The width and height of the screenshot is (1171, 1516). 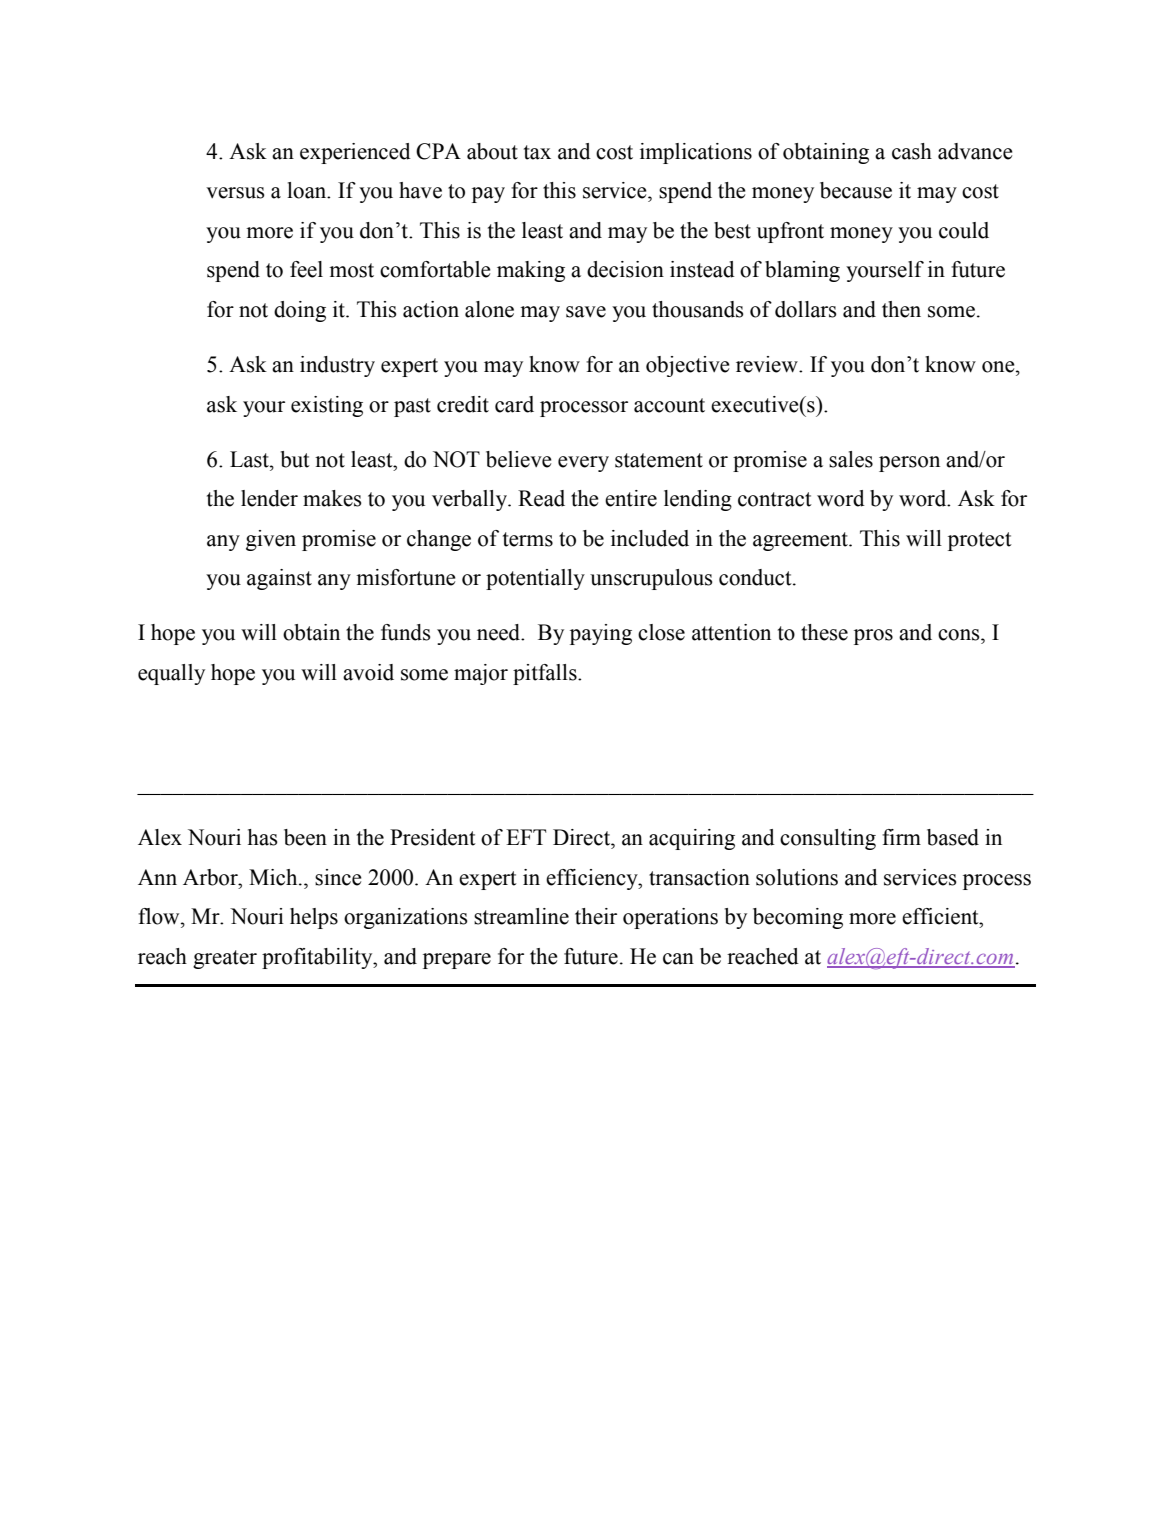 I want to click on greater, so click(x=225, y=959).
